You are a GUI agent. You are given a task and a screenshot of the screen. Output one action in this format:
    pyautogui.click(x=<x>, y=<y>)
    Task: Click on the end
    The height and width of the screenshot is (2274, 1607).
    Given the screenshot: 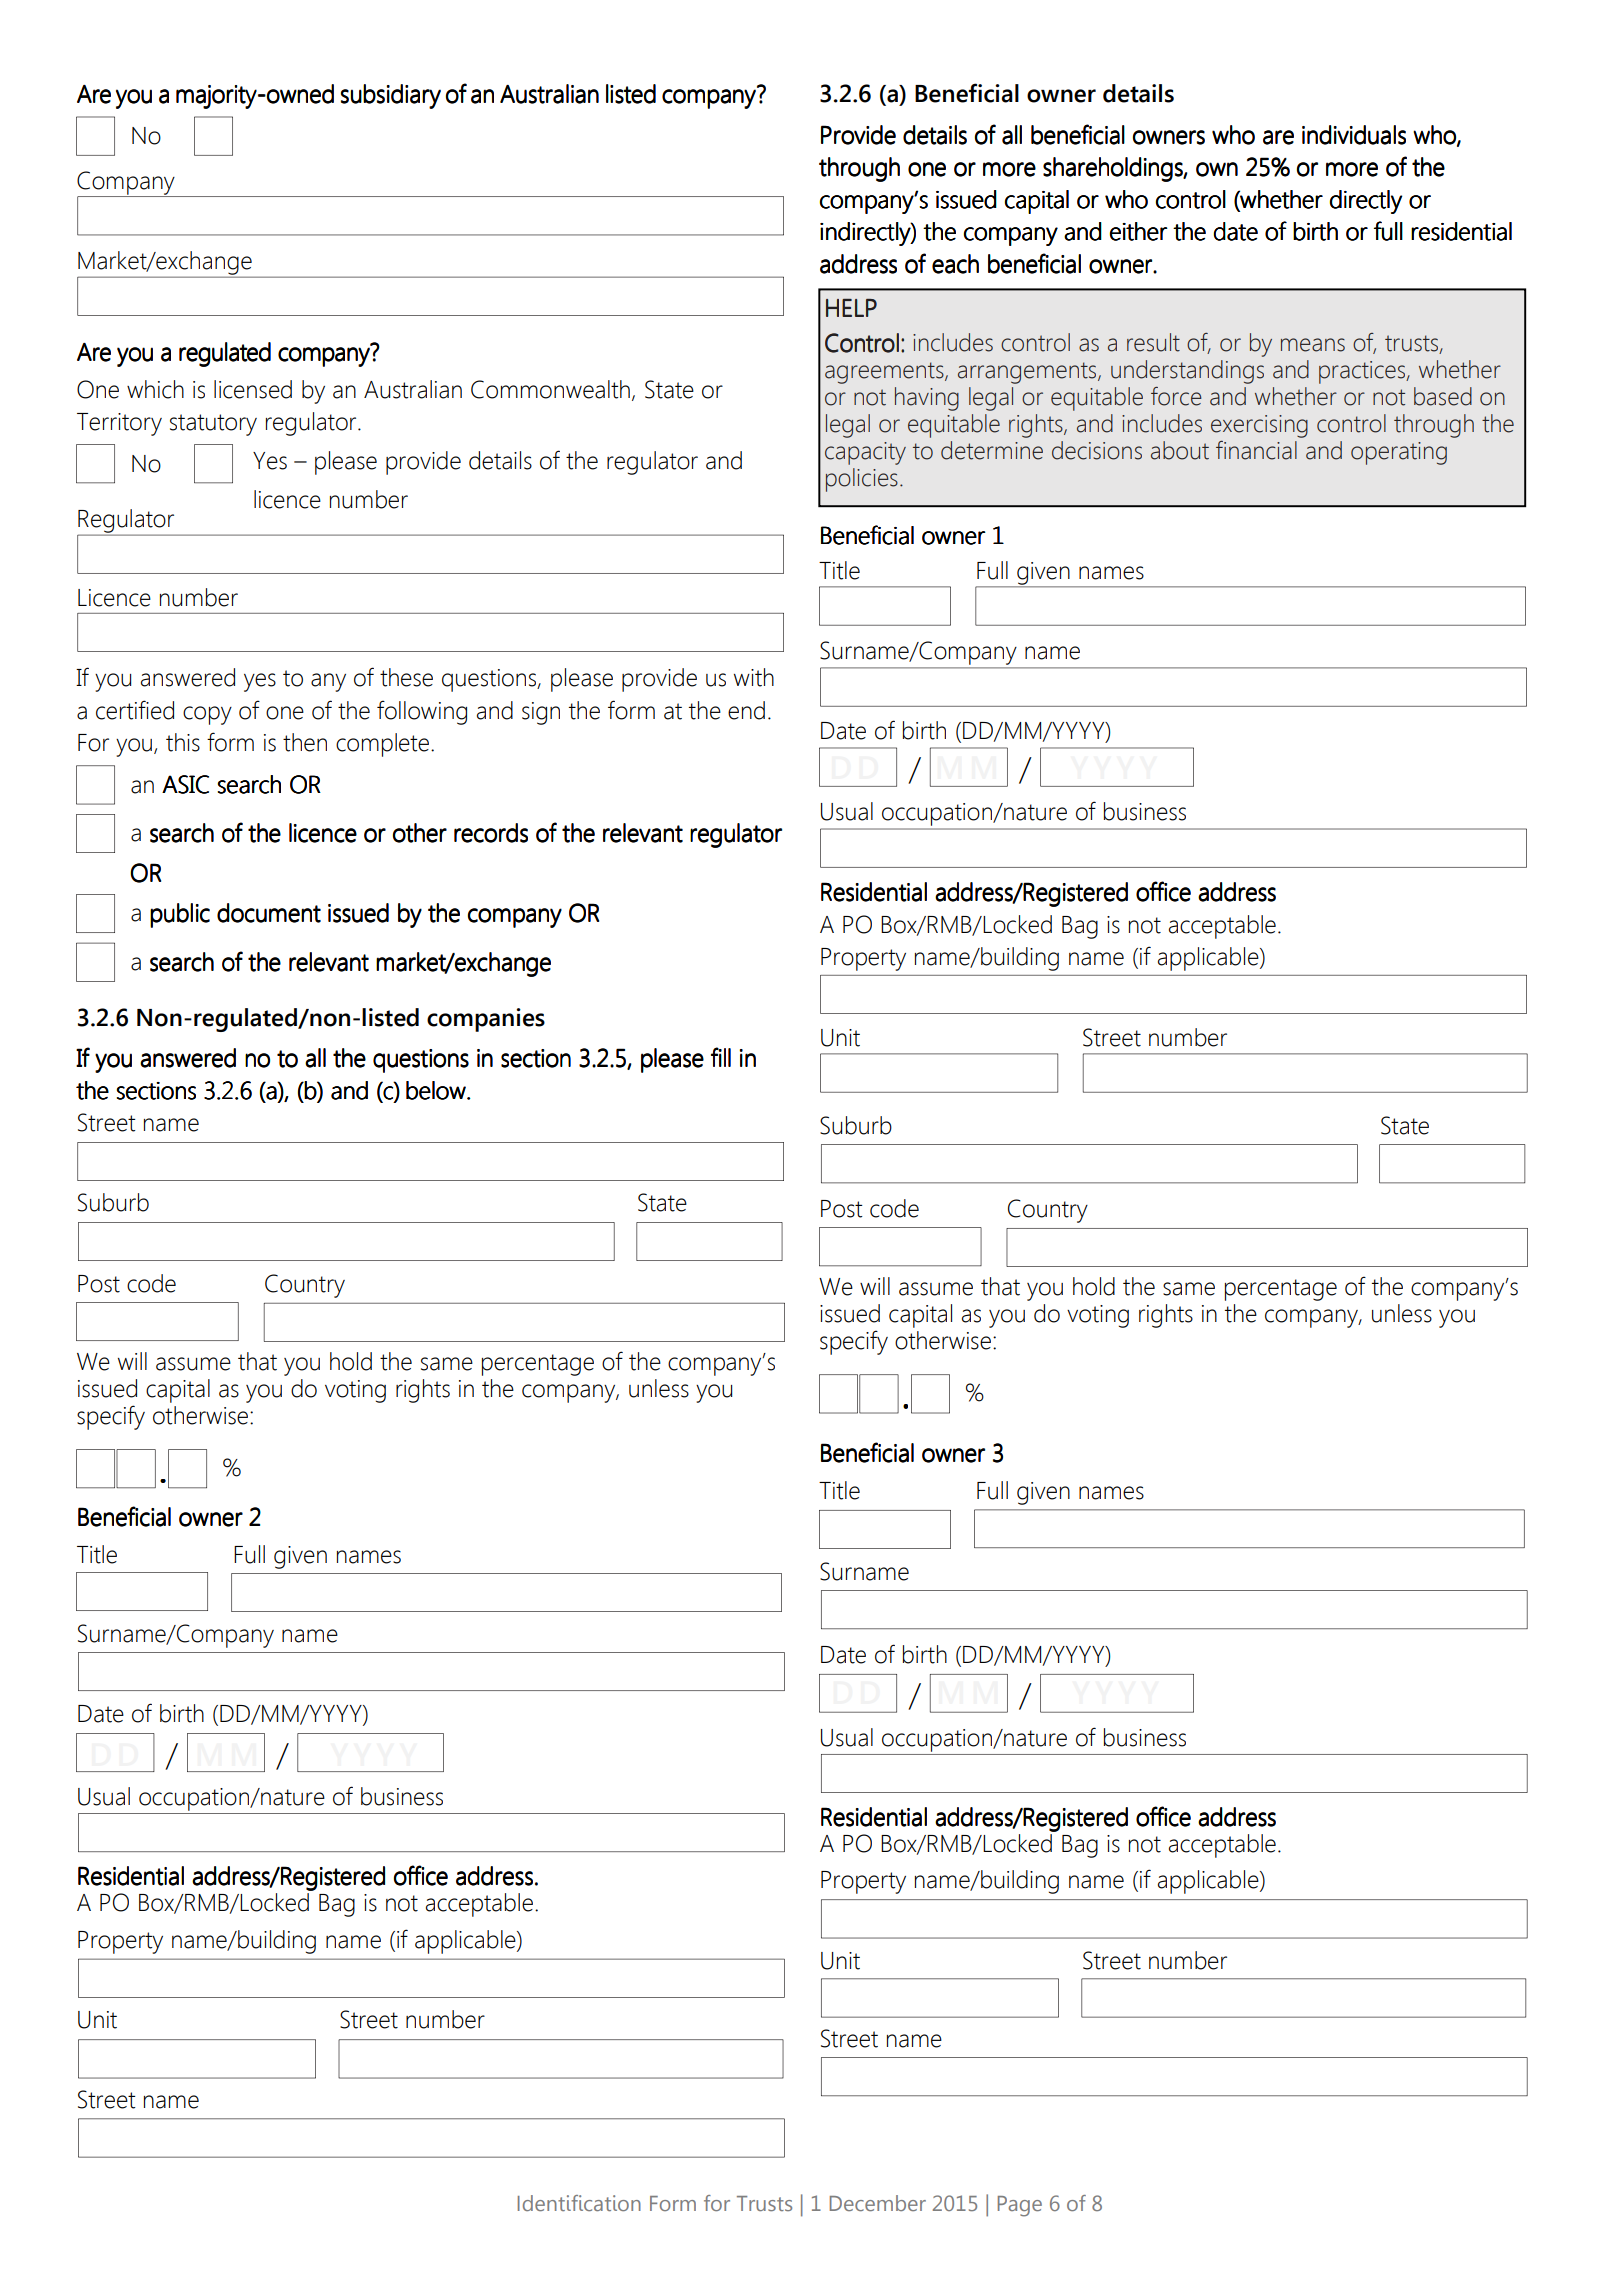 What is the action you would take?
    pyautogui.click(x=746, y=710)
